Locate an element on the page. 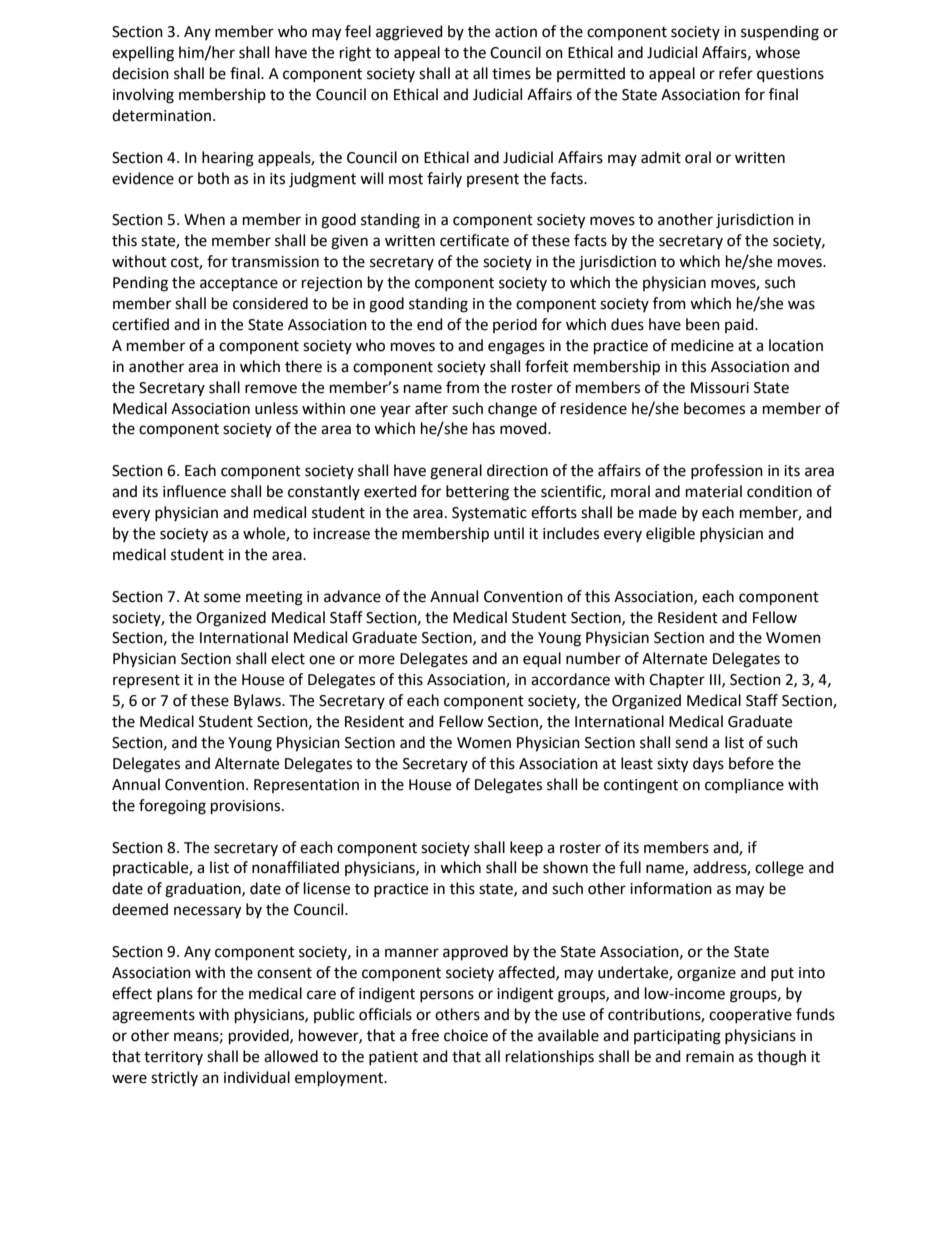 The width and height of the document is (952, 1233). territory is located at coordinates (173, 1058).
